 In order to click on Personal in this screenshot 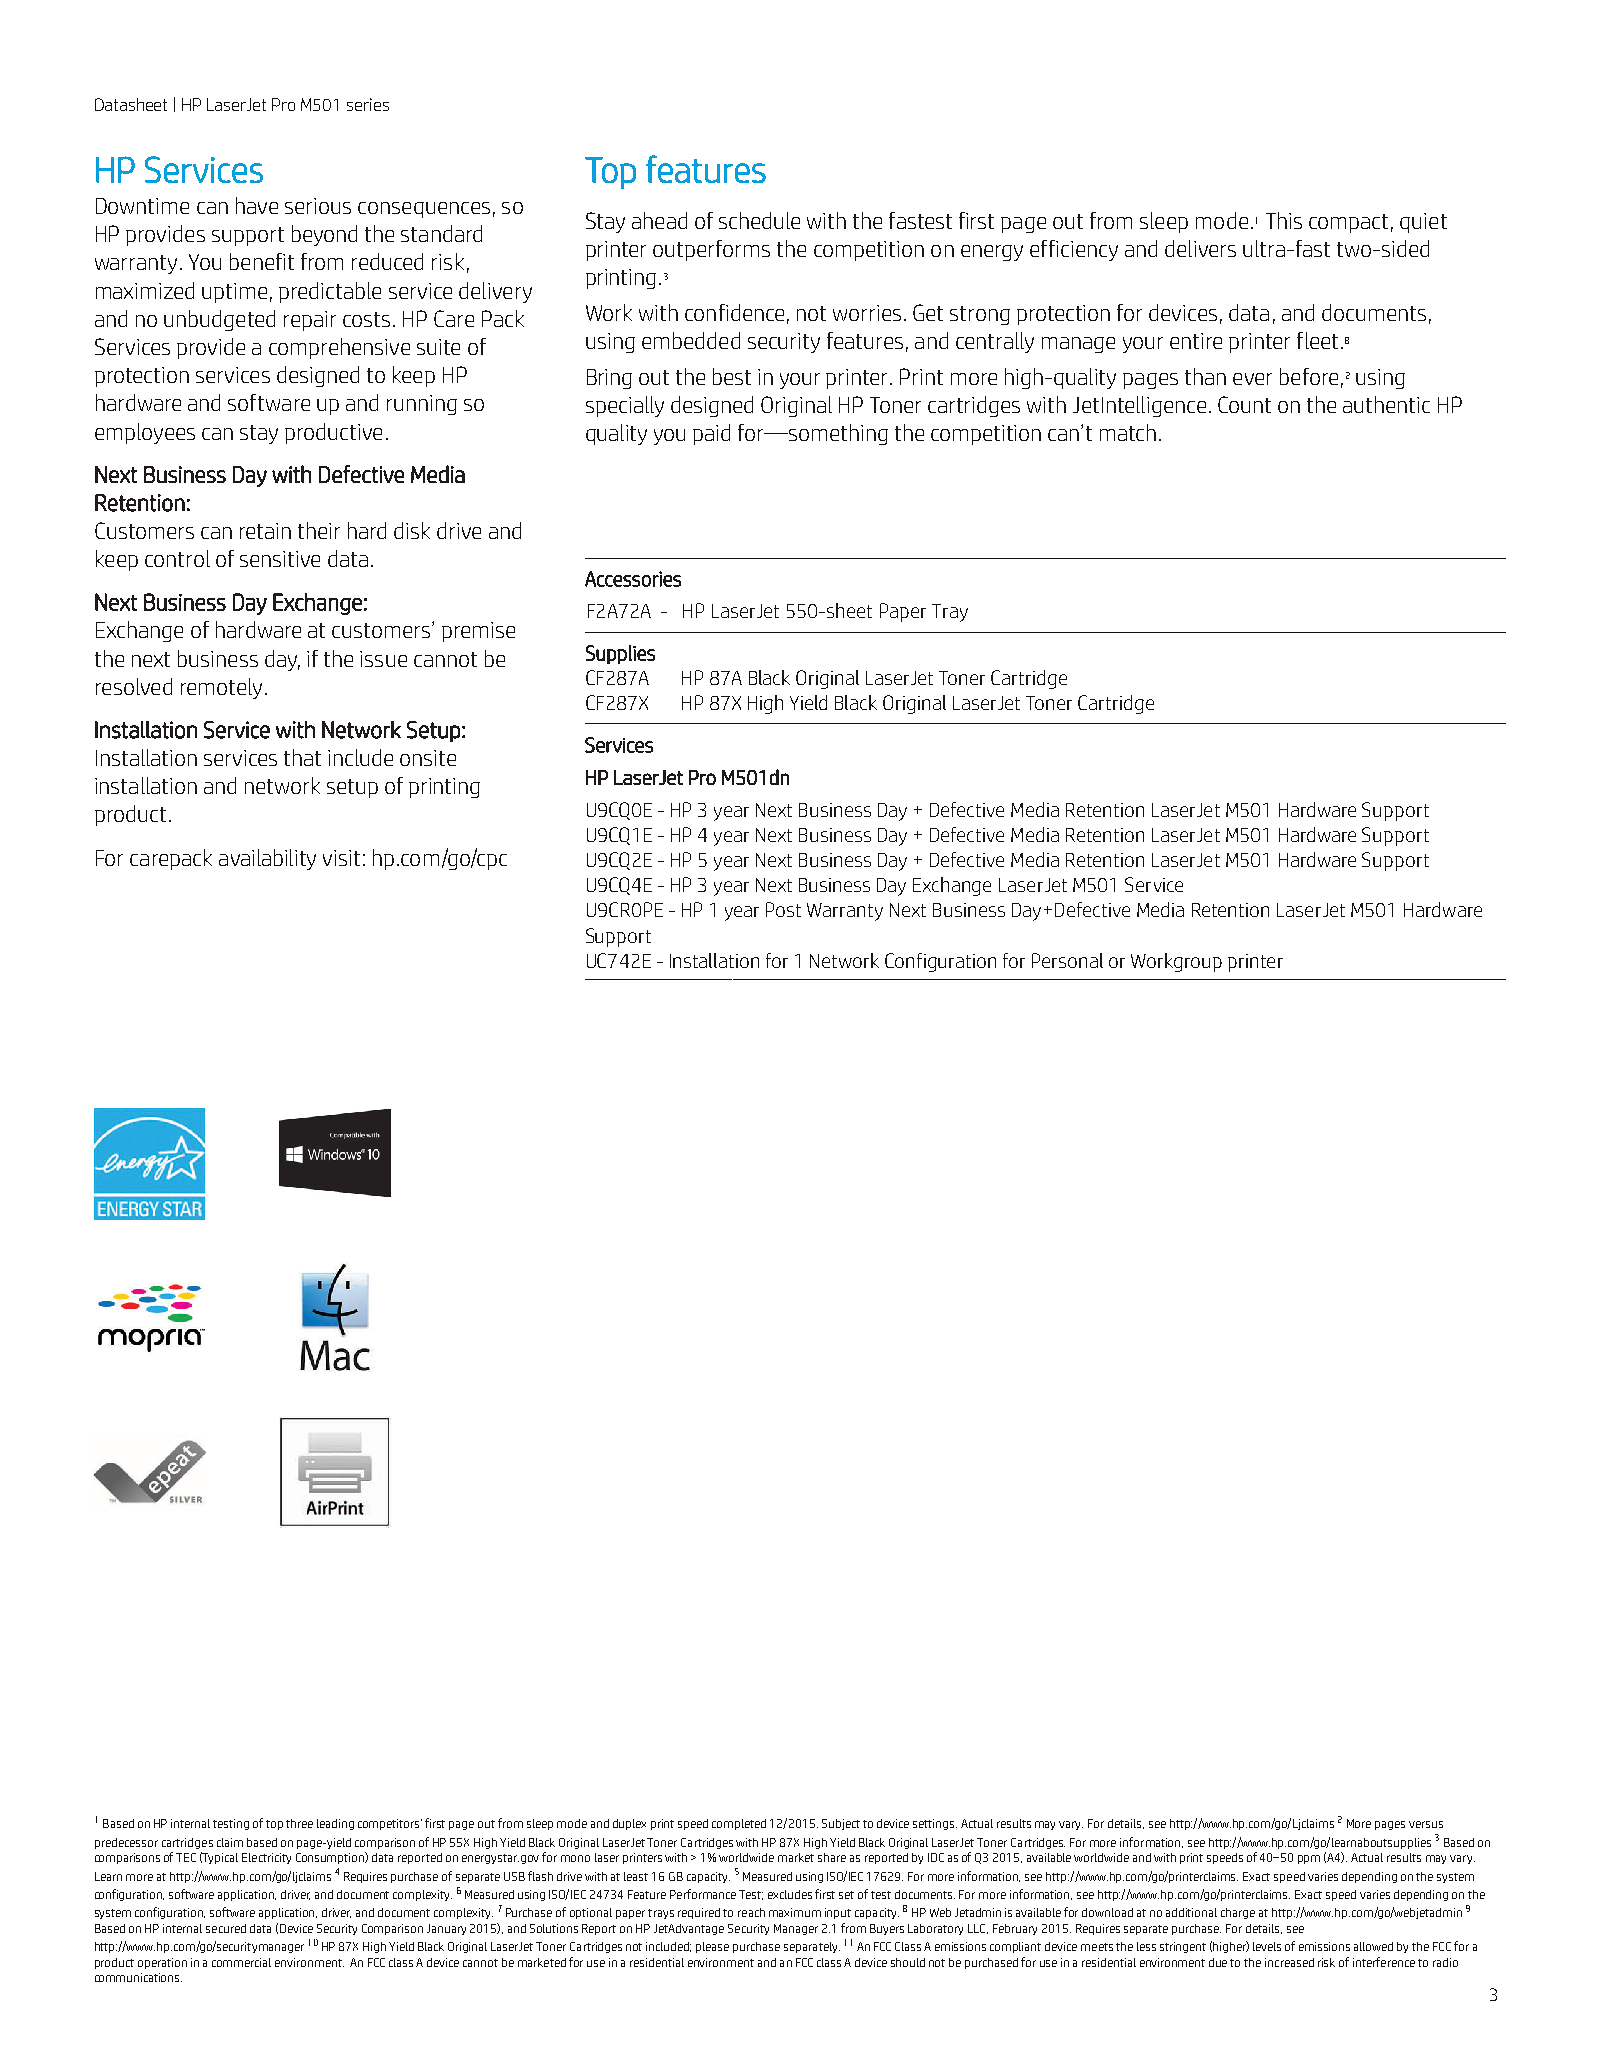, I will do `click(1067, 960)`.
